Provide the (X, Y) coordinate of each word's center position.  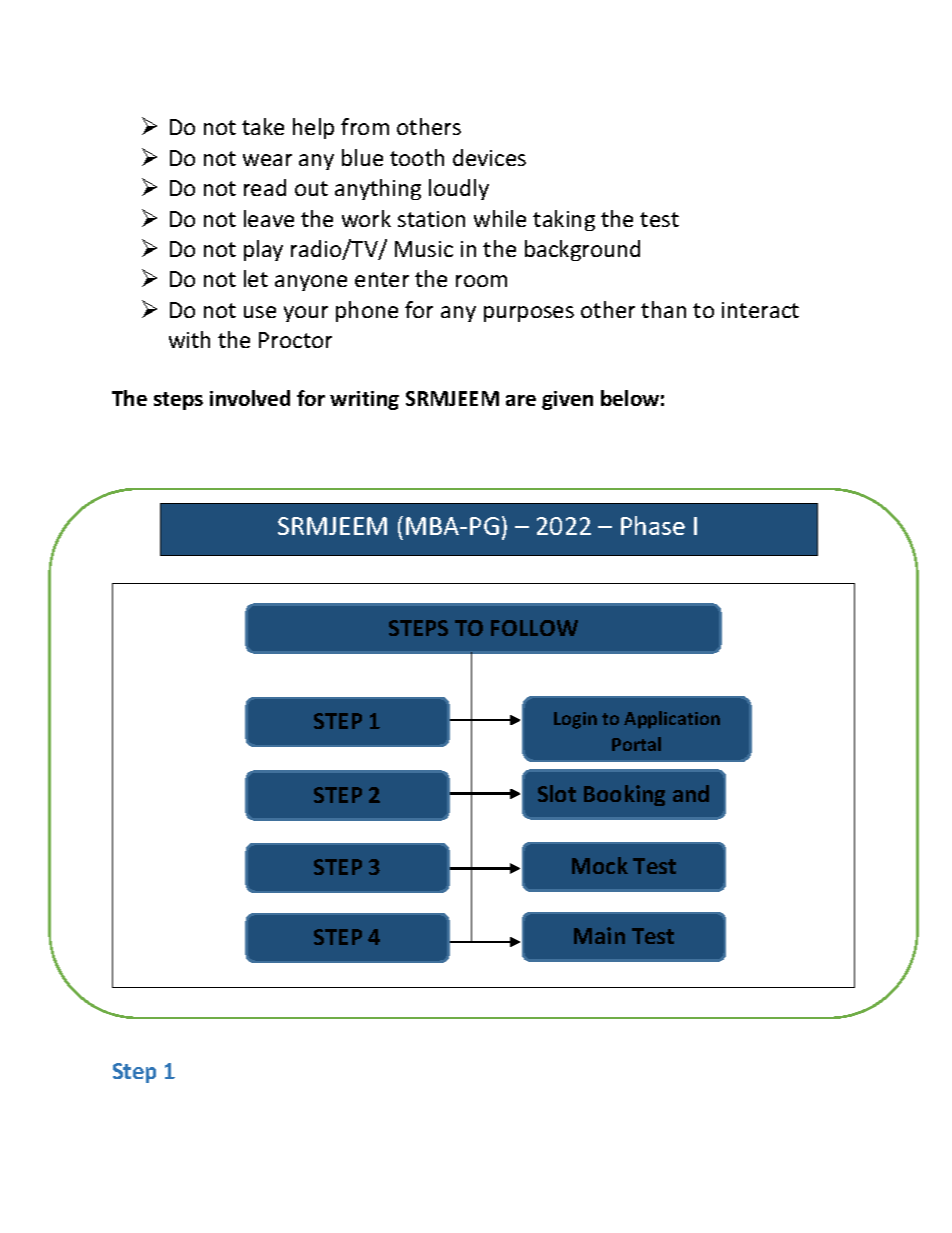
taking (564, 220)
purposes (529, 314)
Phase (653, 525)
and (691, 793)
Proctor (295, 340)
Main (599, 935)
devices (489, 157)
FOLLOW (534, 628)
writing (364, 400)
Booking (624, 795)
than (663, 309)
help (313, 128)
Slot (557, 793)
